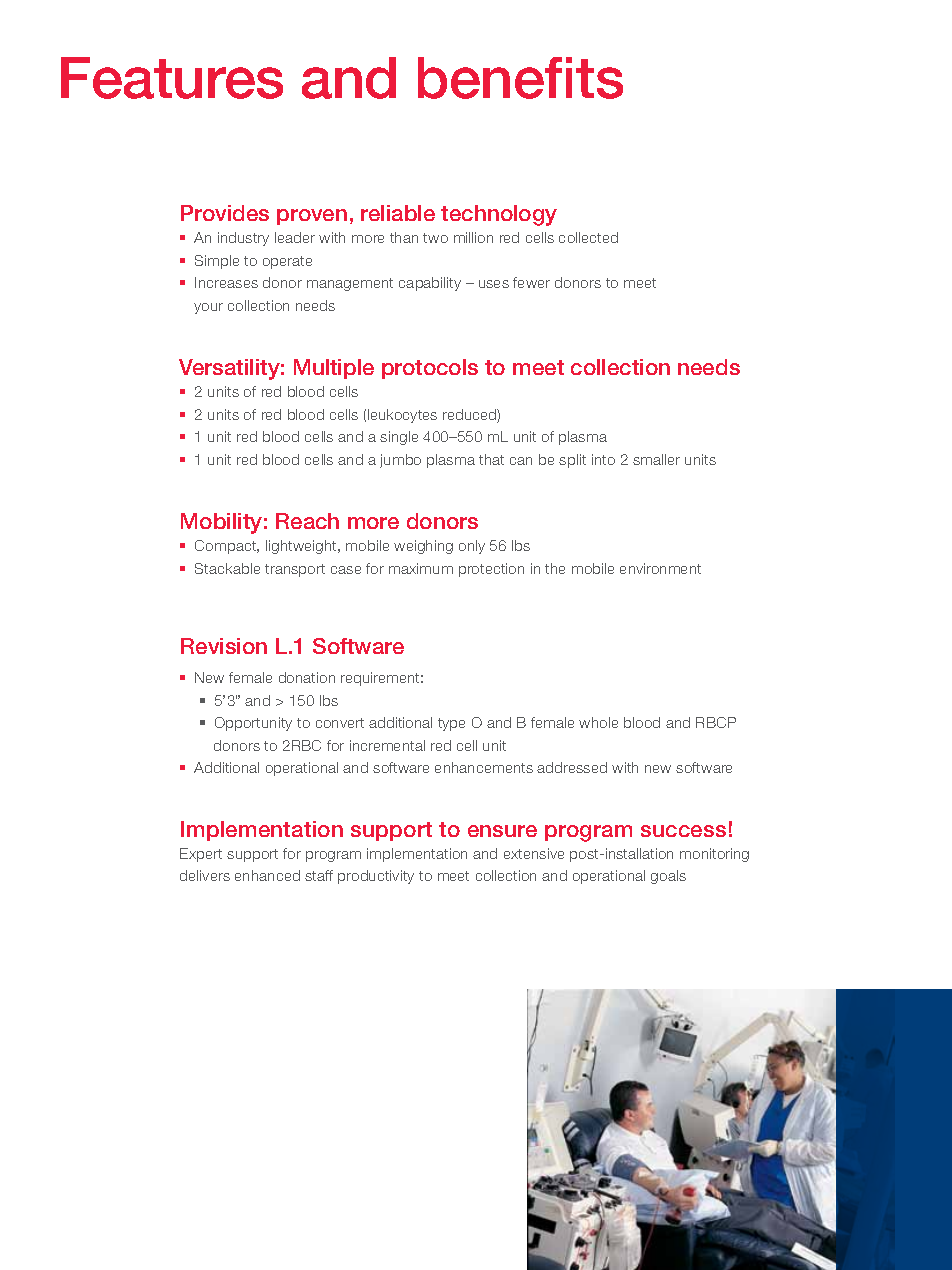  I want to click on Features, so click(172, 78).
